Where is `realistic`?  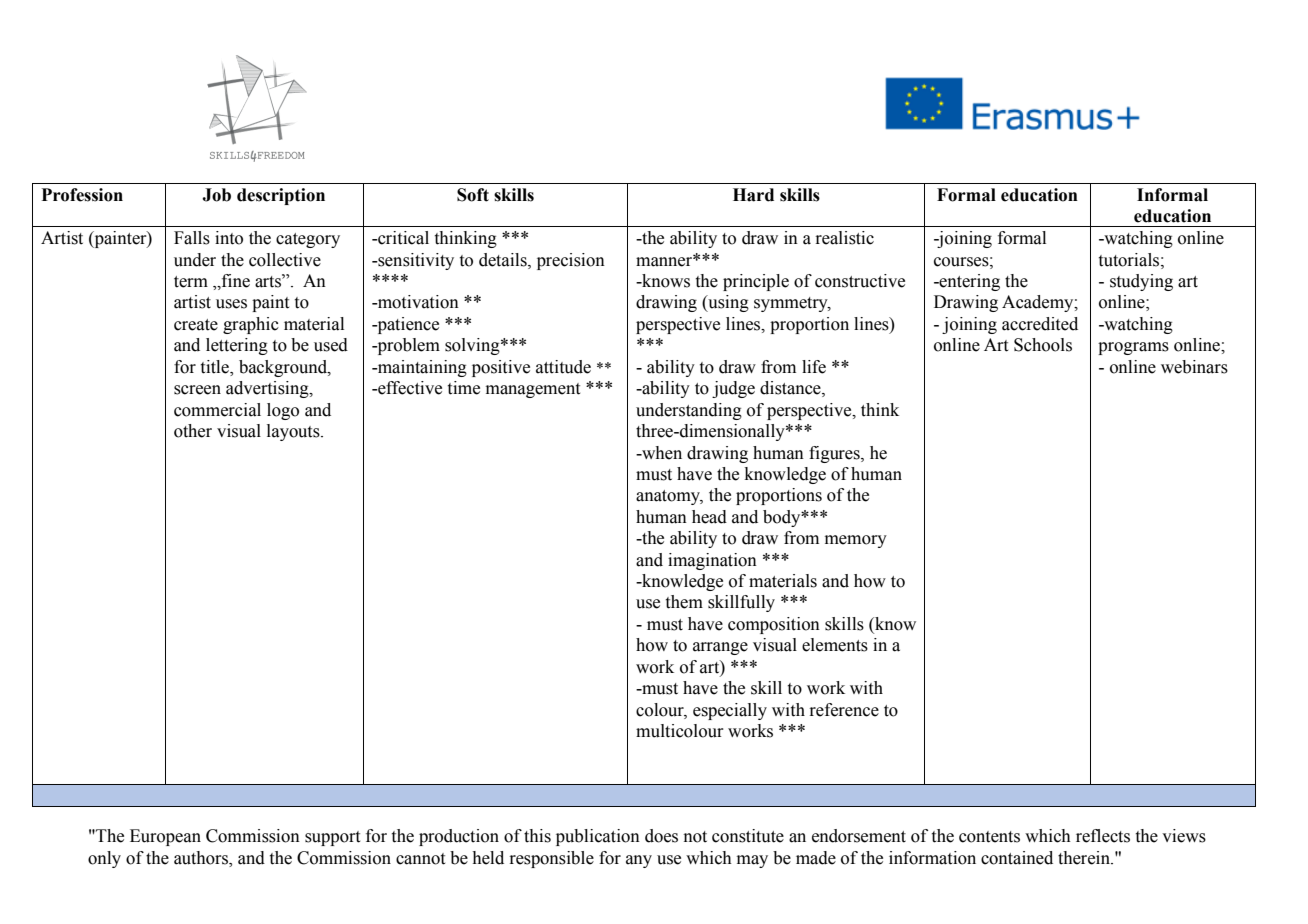 realistic is located at coordinates (844, 238).
